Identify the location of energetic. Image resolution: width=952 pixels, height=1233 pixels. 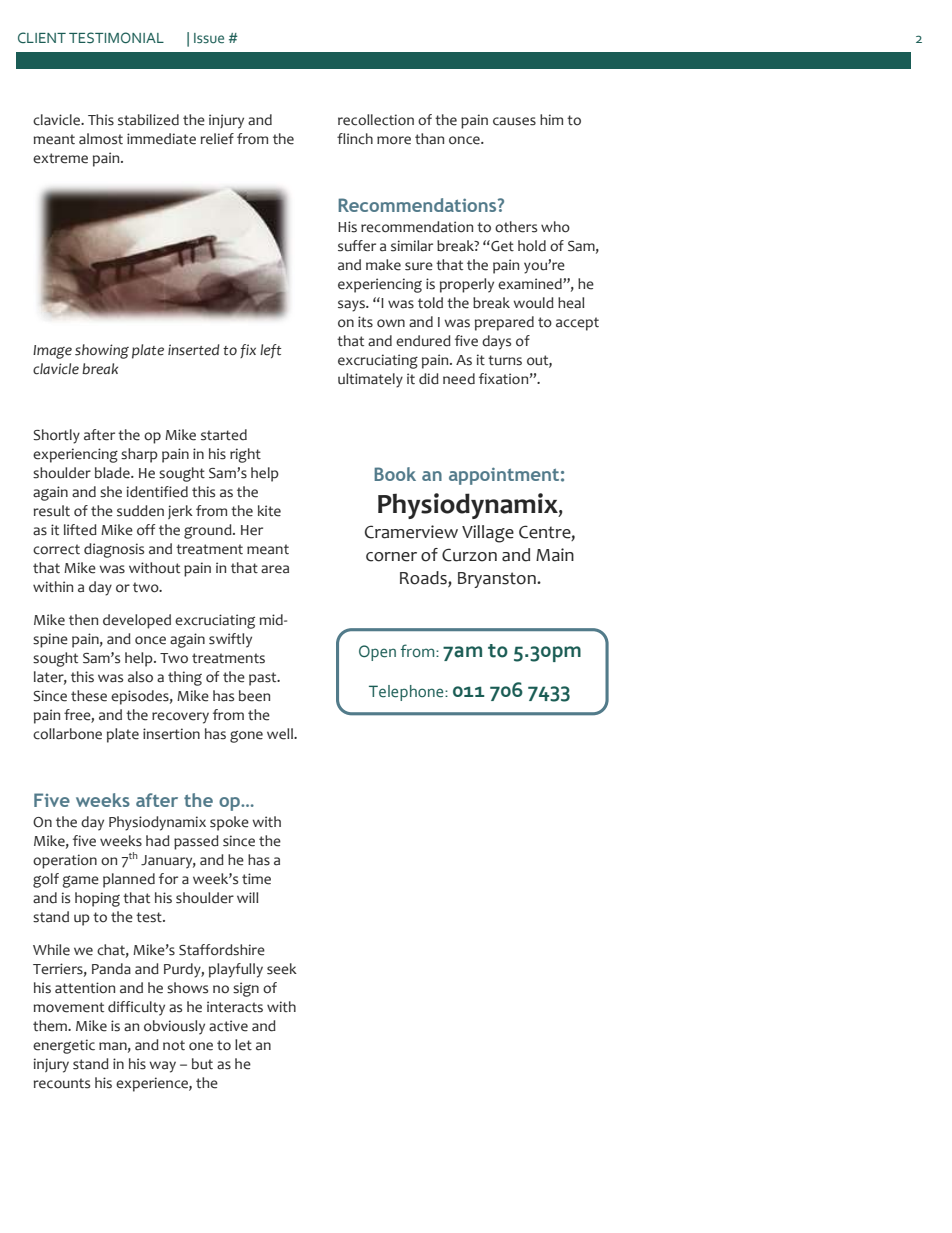
(64, 1046).
